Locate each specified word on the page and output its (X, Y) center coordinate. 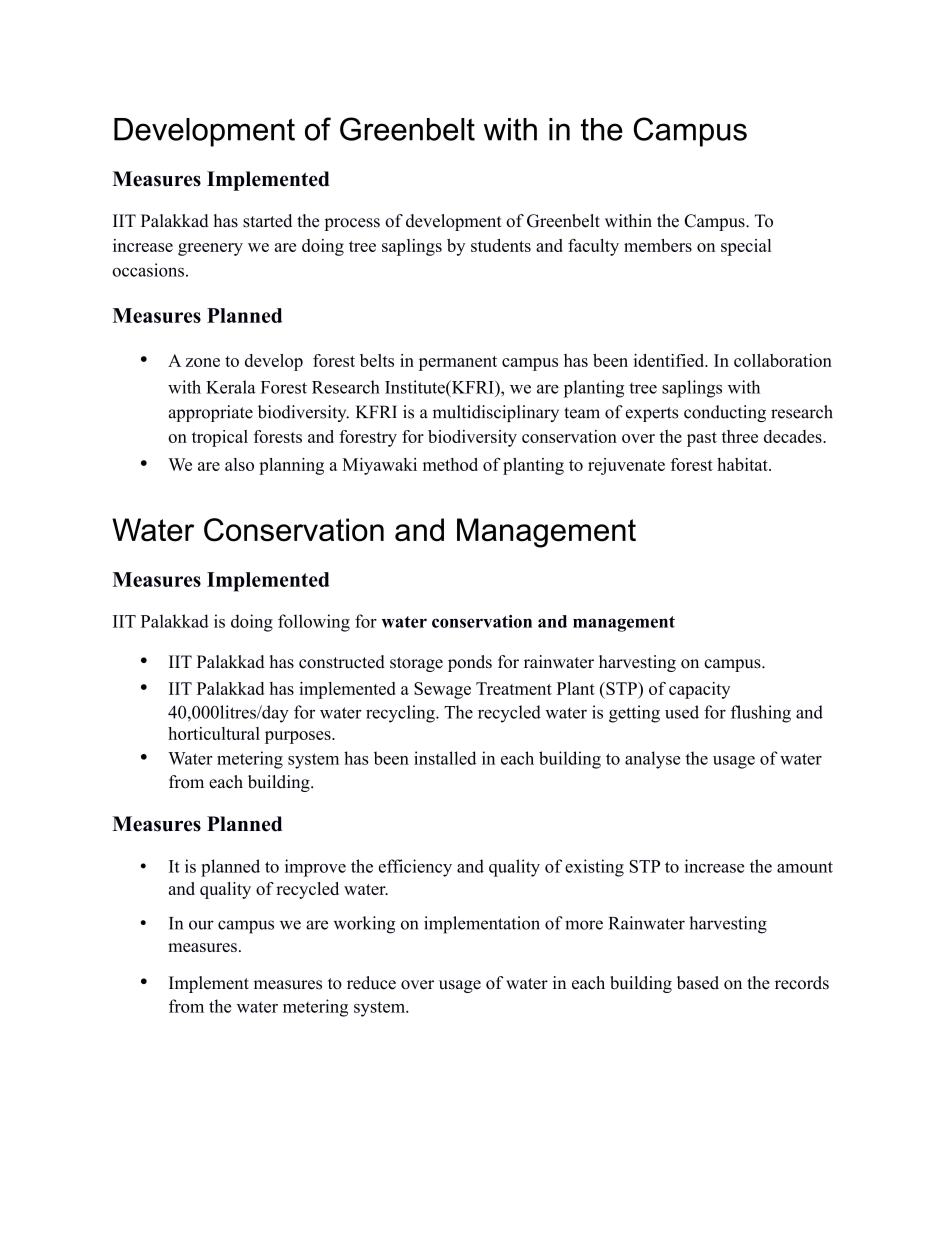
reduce (371, 983)
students (501, 245)
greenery (210, 249)
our (201, 925)
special (746, 247)
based (698, 983)
